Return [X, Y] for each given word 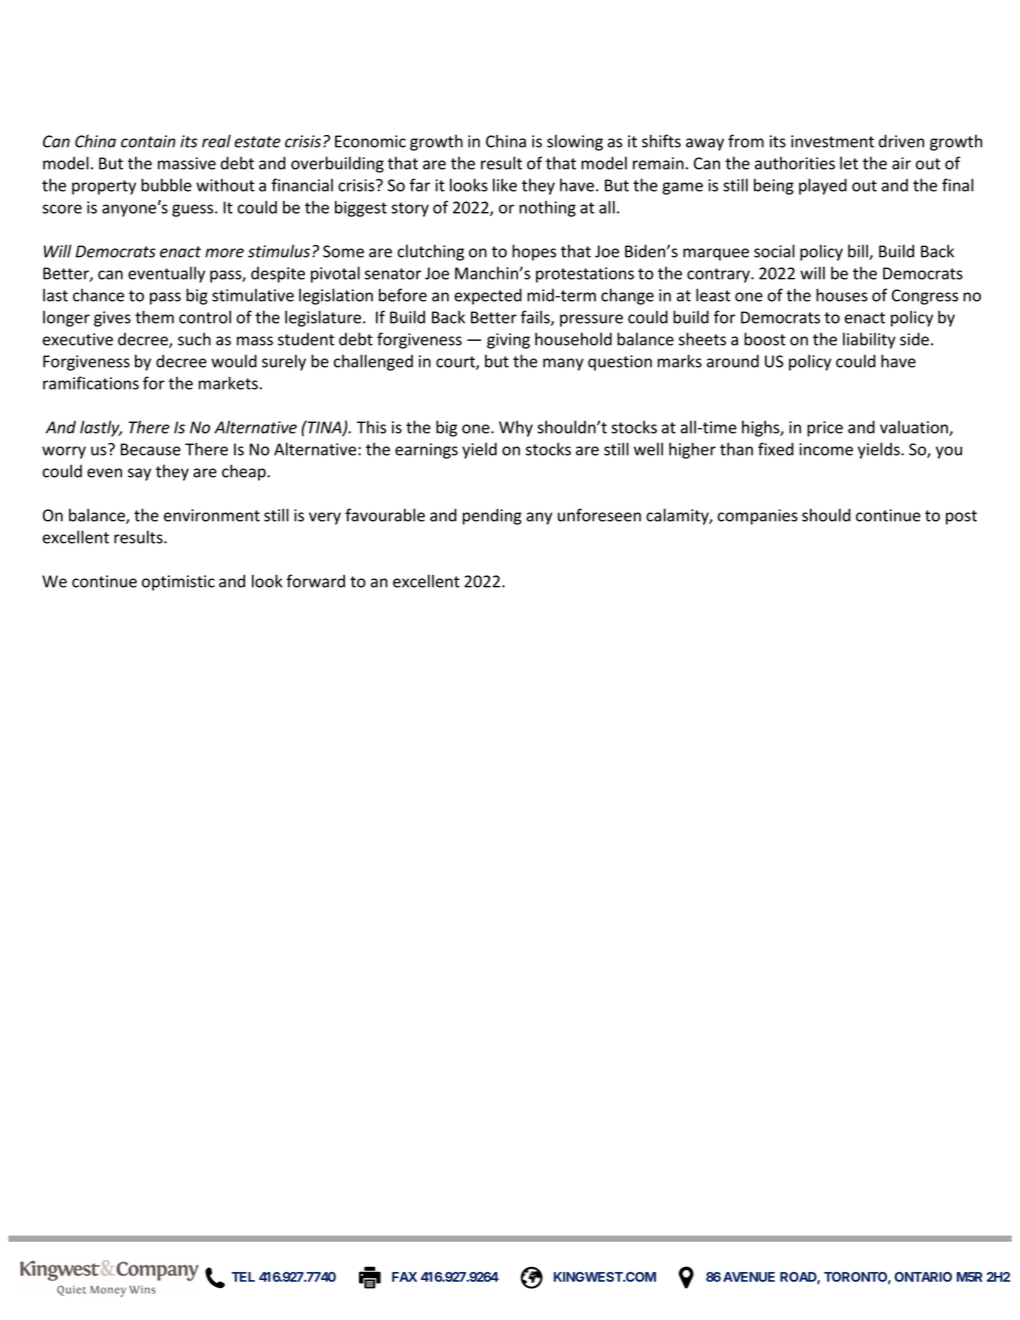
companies [757, 517]
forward [315, 581]
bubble [166, 185]
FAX [404, 1277]
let [849, 163]
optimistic [178, 583]
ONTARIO [923, 1277]
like [505, 185]
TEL [243, 1277]
